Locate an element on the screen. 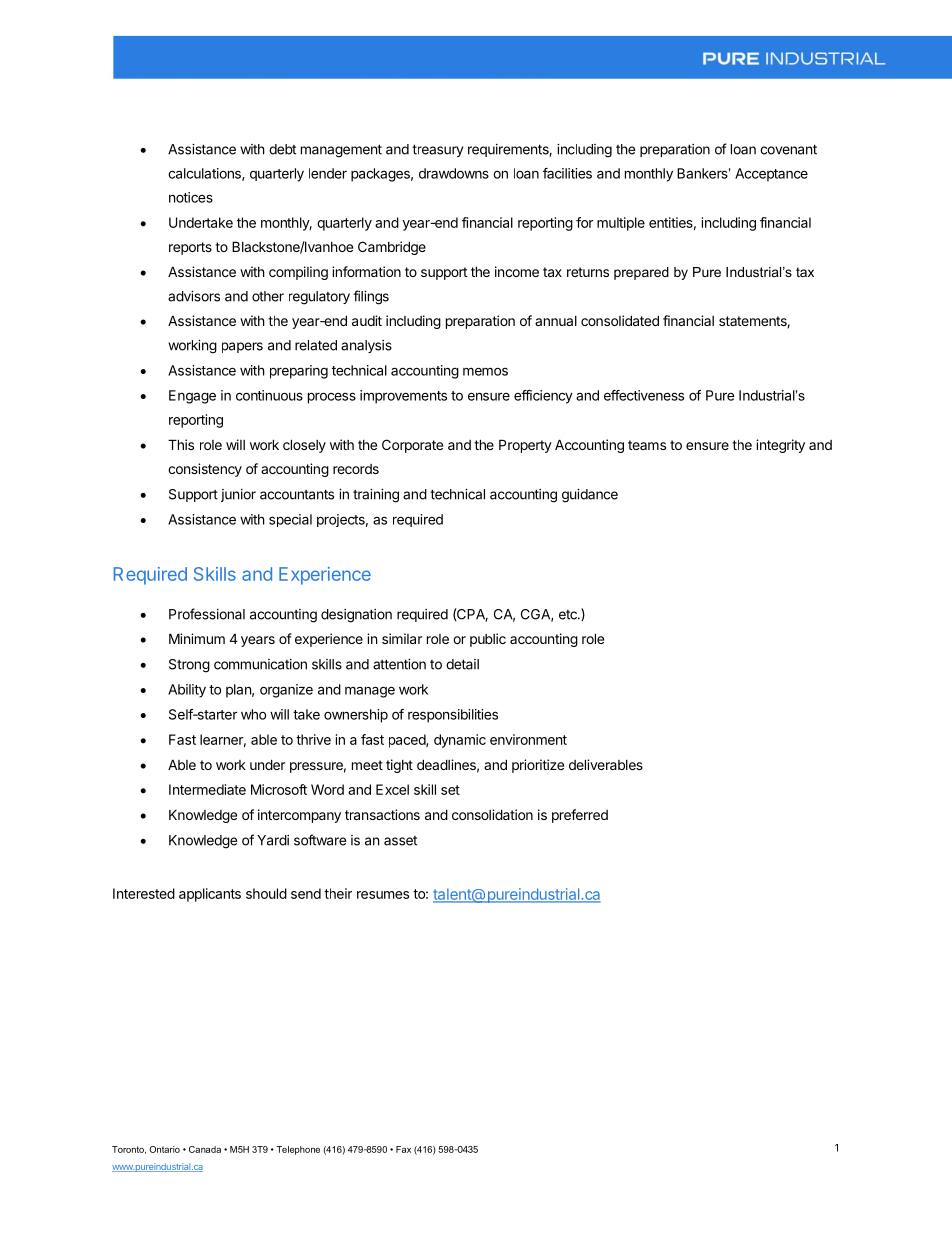 This screenshot has width=952, height=1233. preferred is located at coordinates (580, 816).
